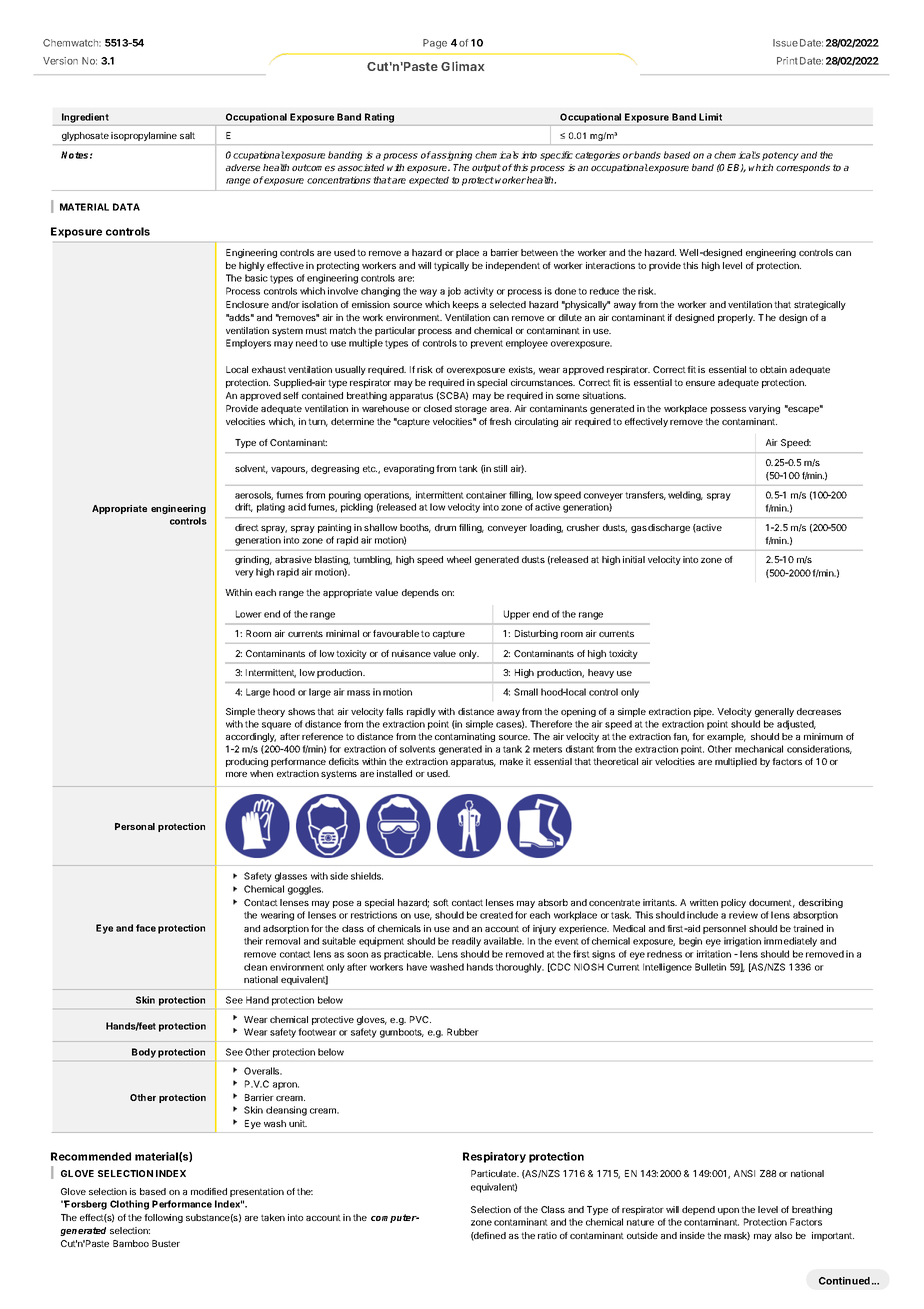 The image size is (924, 1309). I want to click on generally, so click(774, 712).
